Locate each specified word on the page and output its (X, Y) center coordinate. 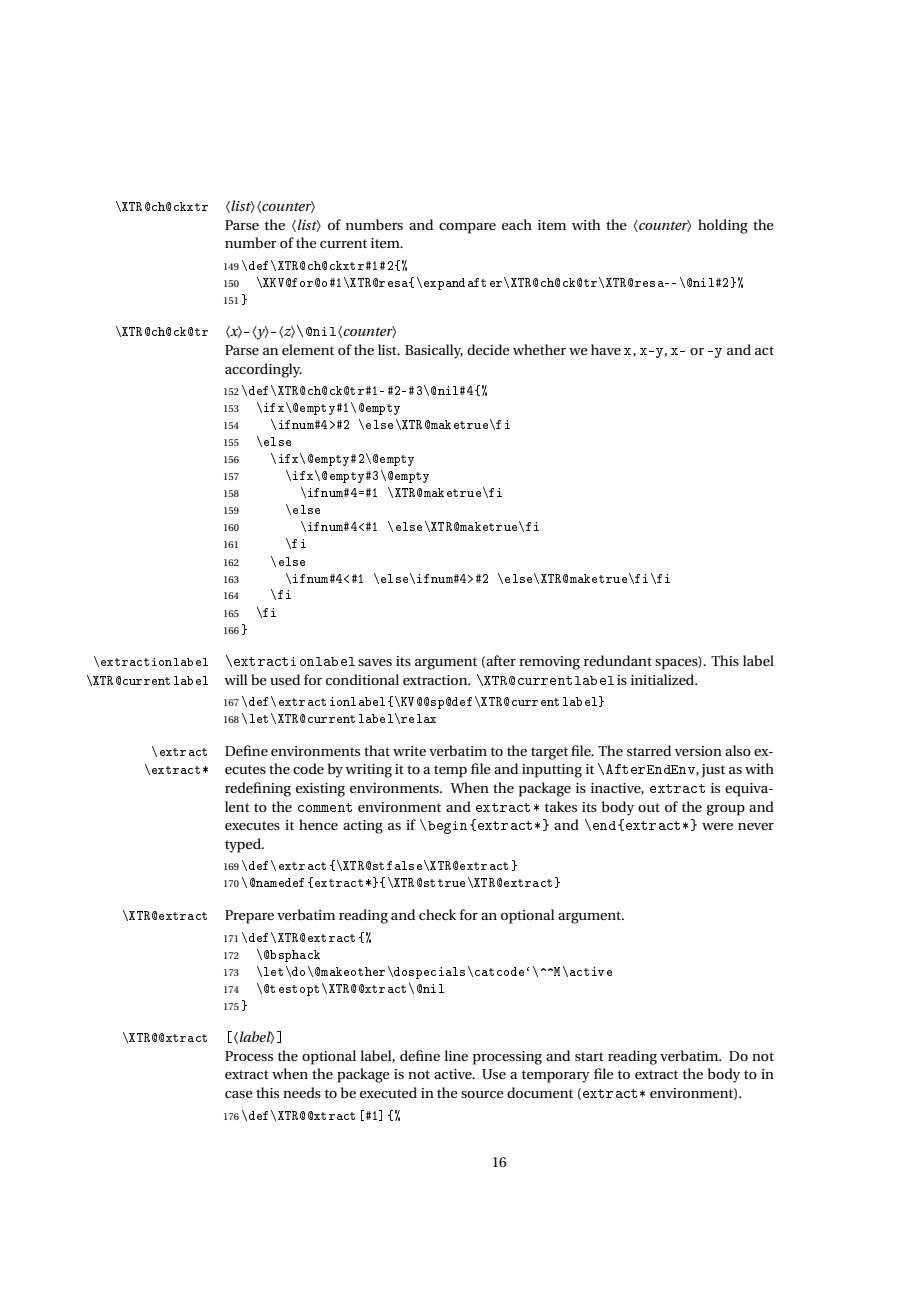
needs (302, 1092)
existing (320, 790)
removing (549, 663)
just (713, 771)
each (517, 224)
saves (375, 662)
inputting (552, 771)
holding (723, 226)
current (343, 243)
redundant (618, 660)
